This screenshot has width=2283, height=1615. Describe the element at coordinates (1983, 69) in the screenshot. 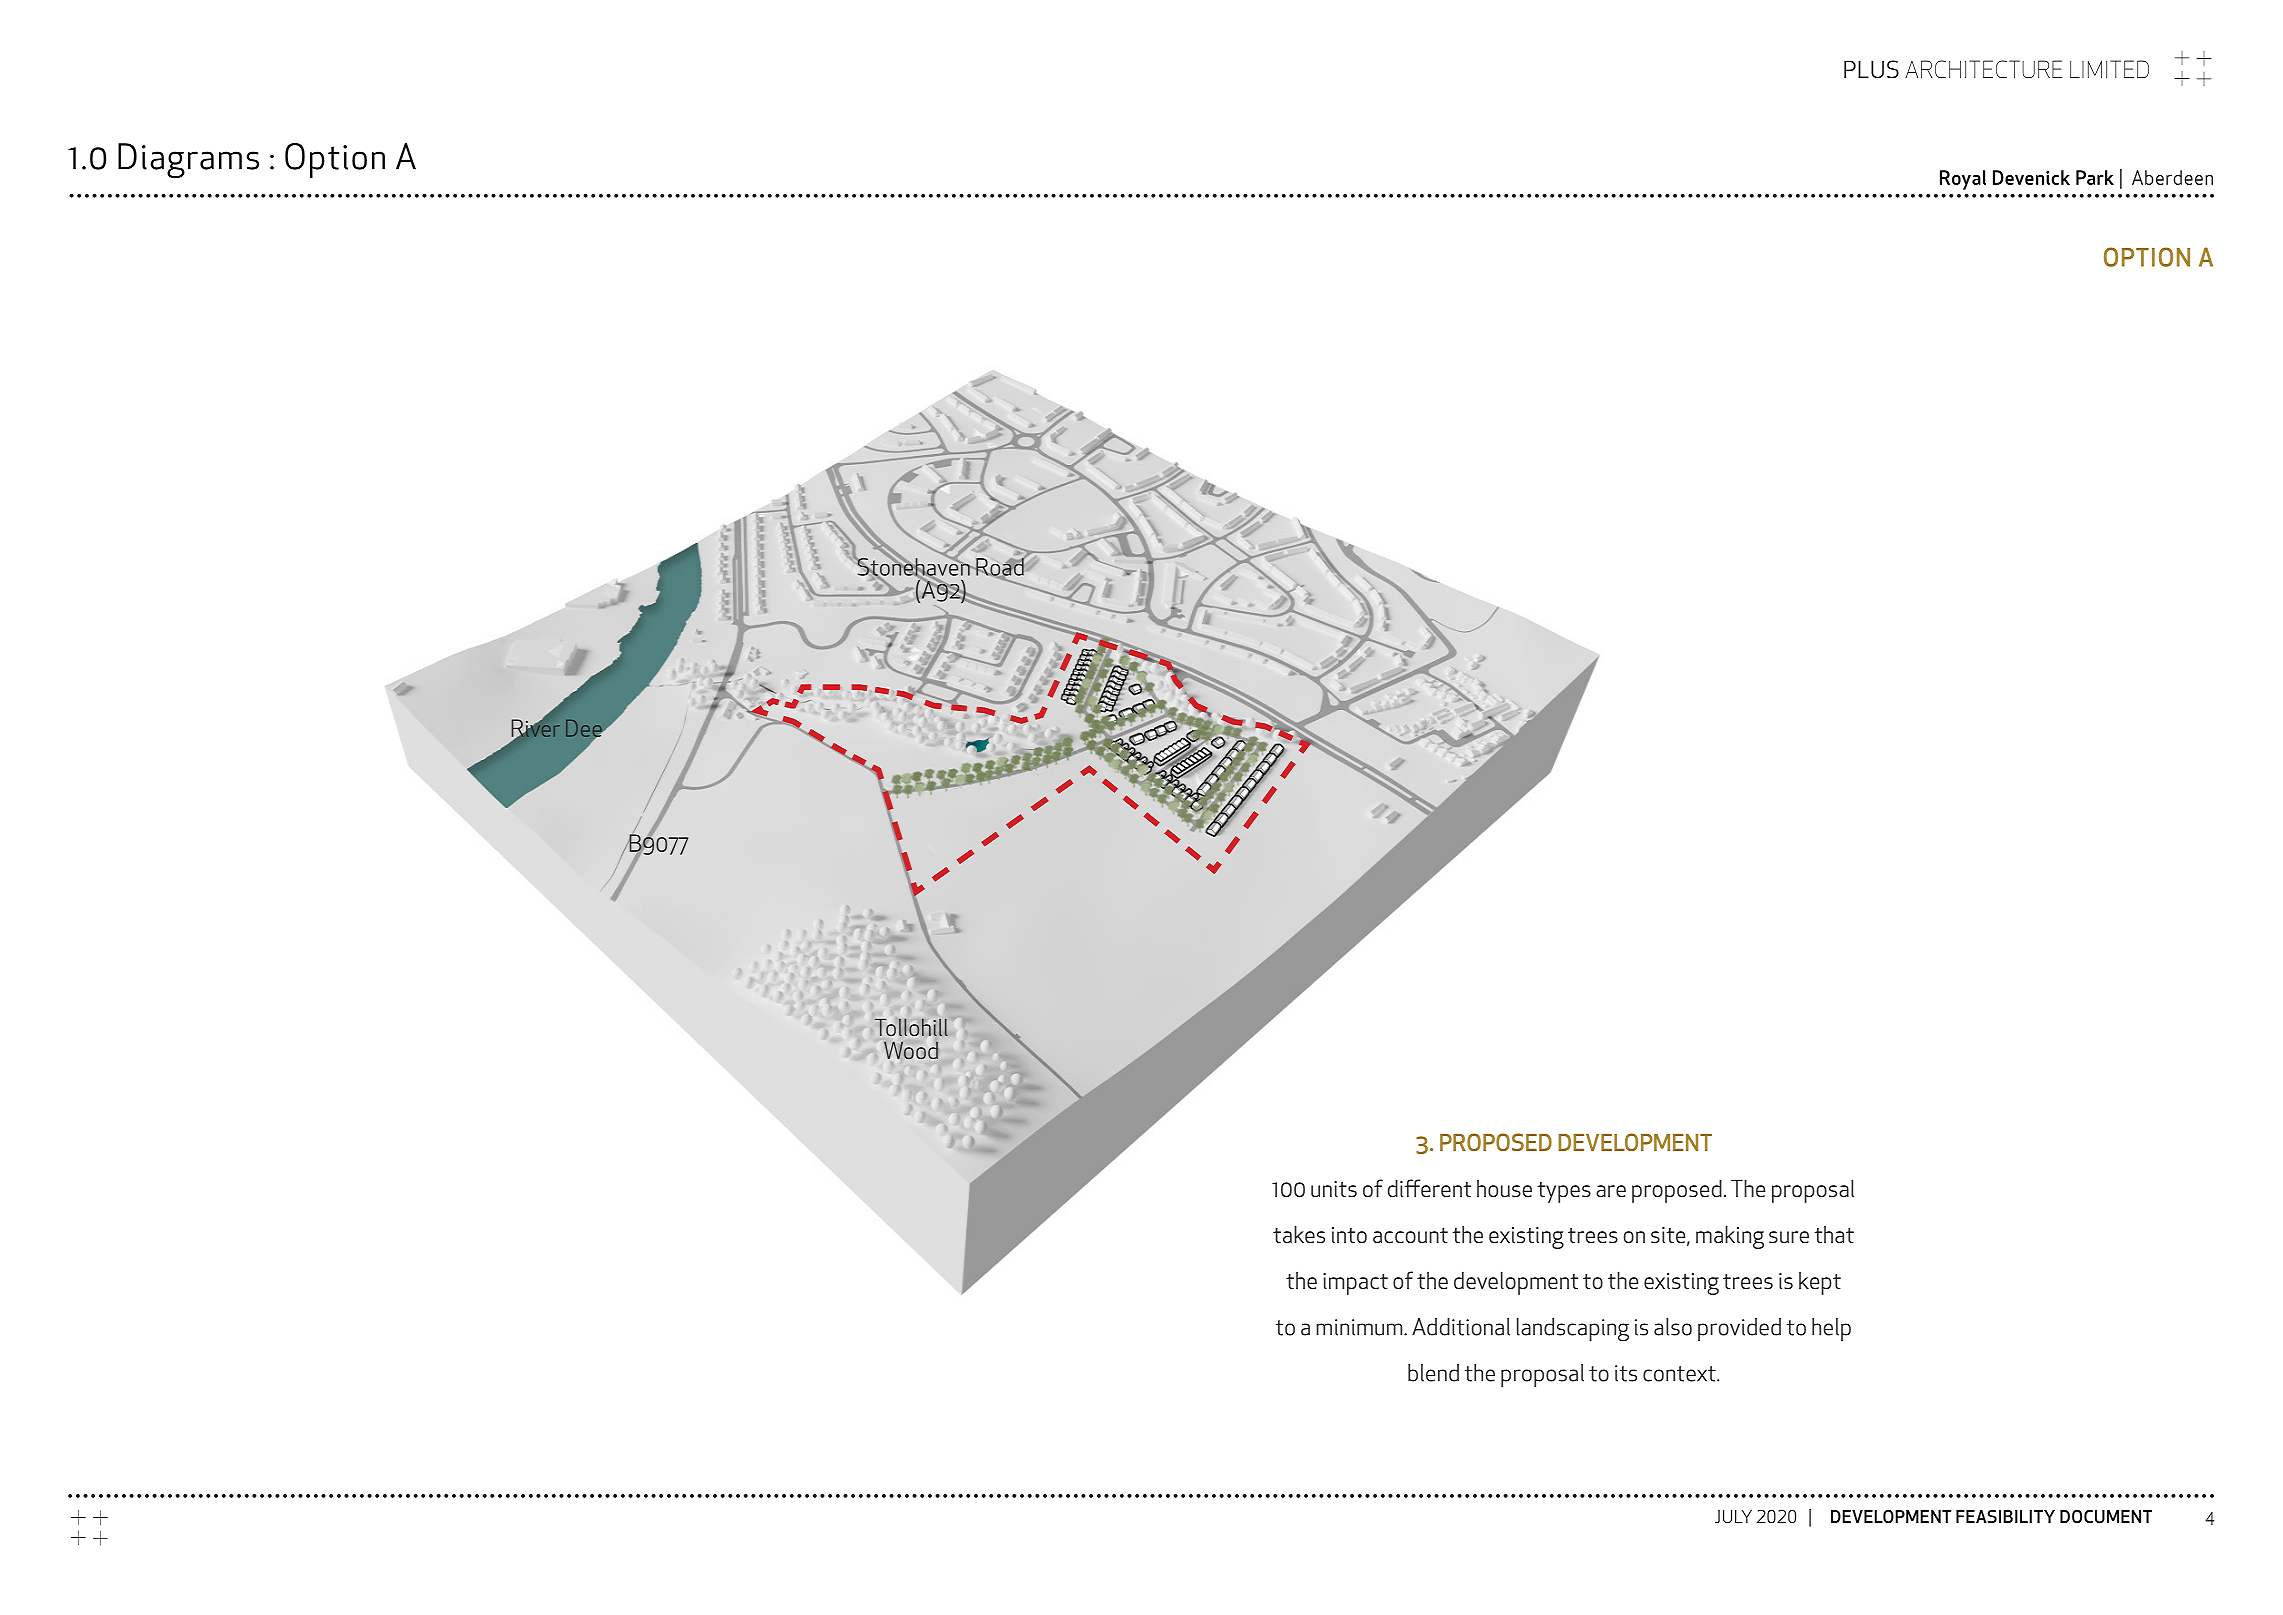

I see `ARCHITECTURE` at that location.
